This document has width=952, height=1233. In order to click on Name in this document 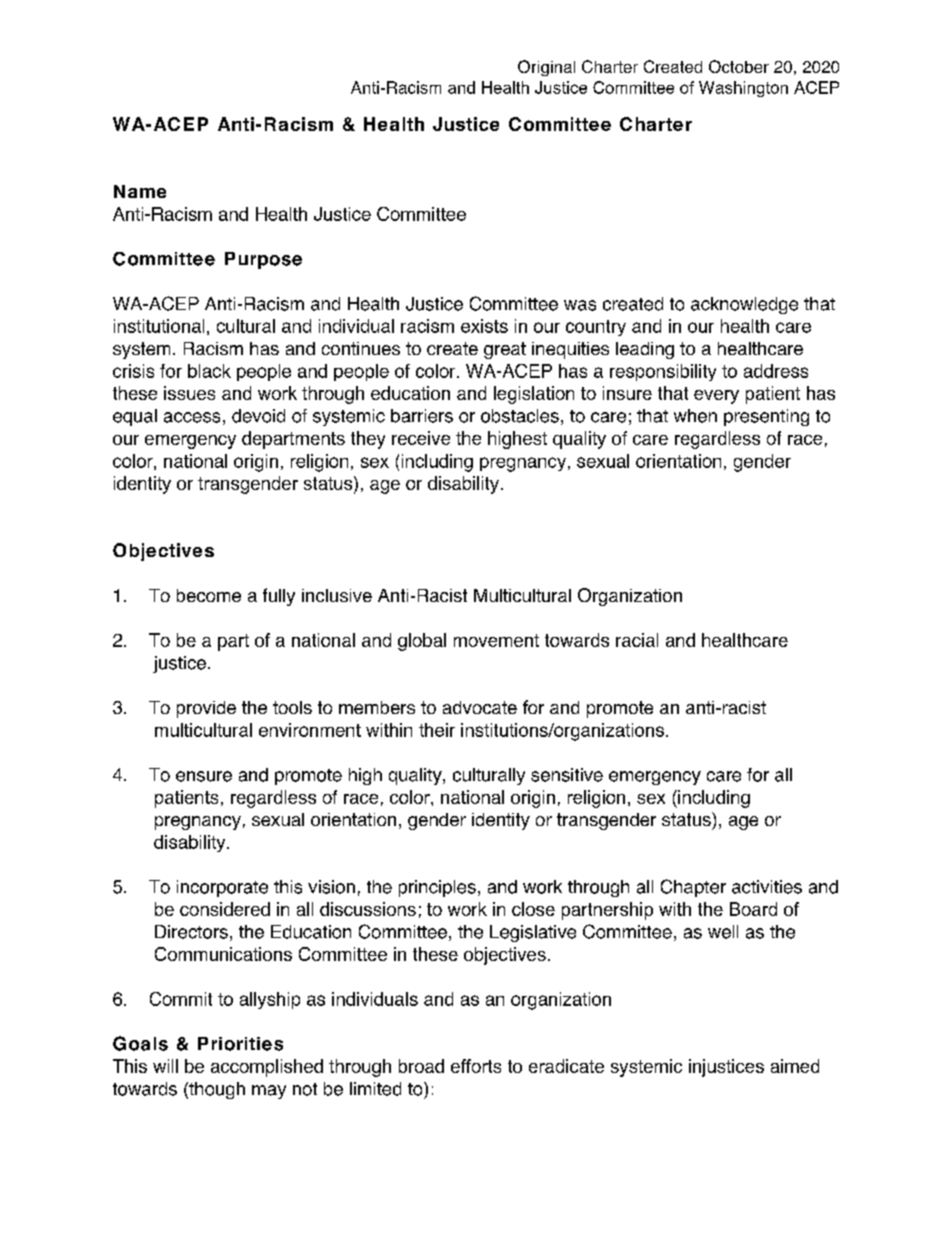, I will do `click(140, 191)`.
